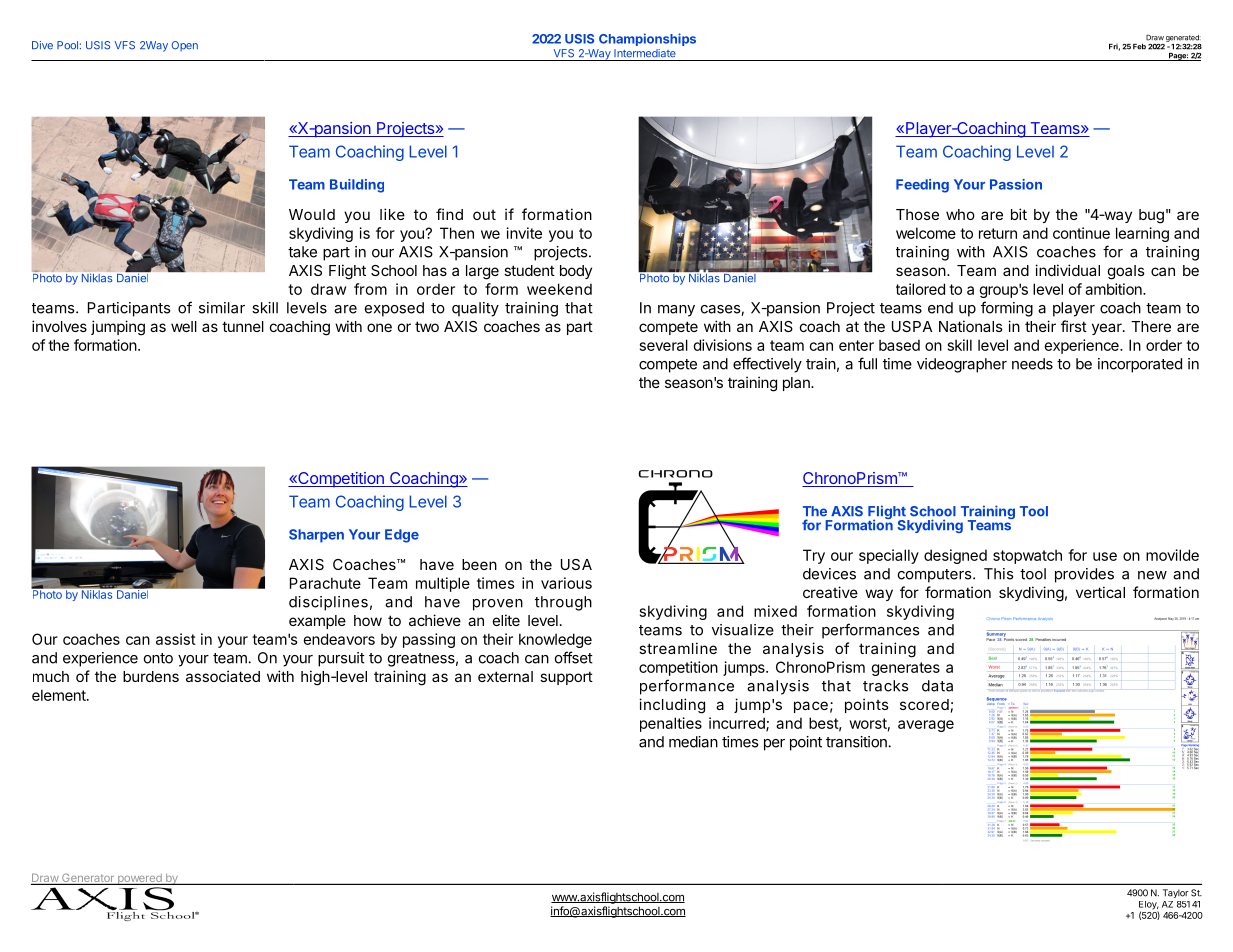 Image resolution: width=1233 pixels, height=952 pixels. Describe the element at coordinates (1139, 47) in the screenshot. I see `Feb` at that location.
